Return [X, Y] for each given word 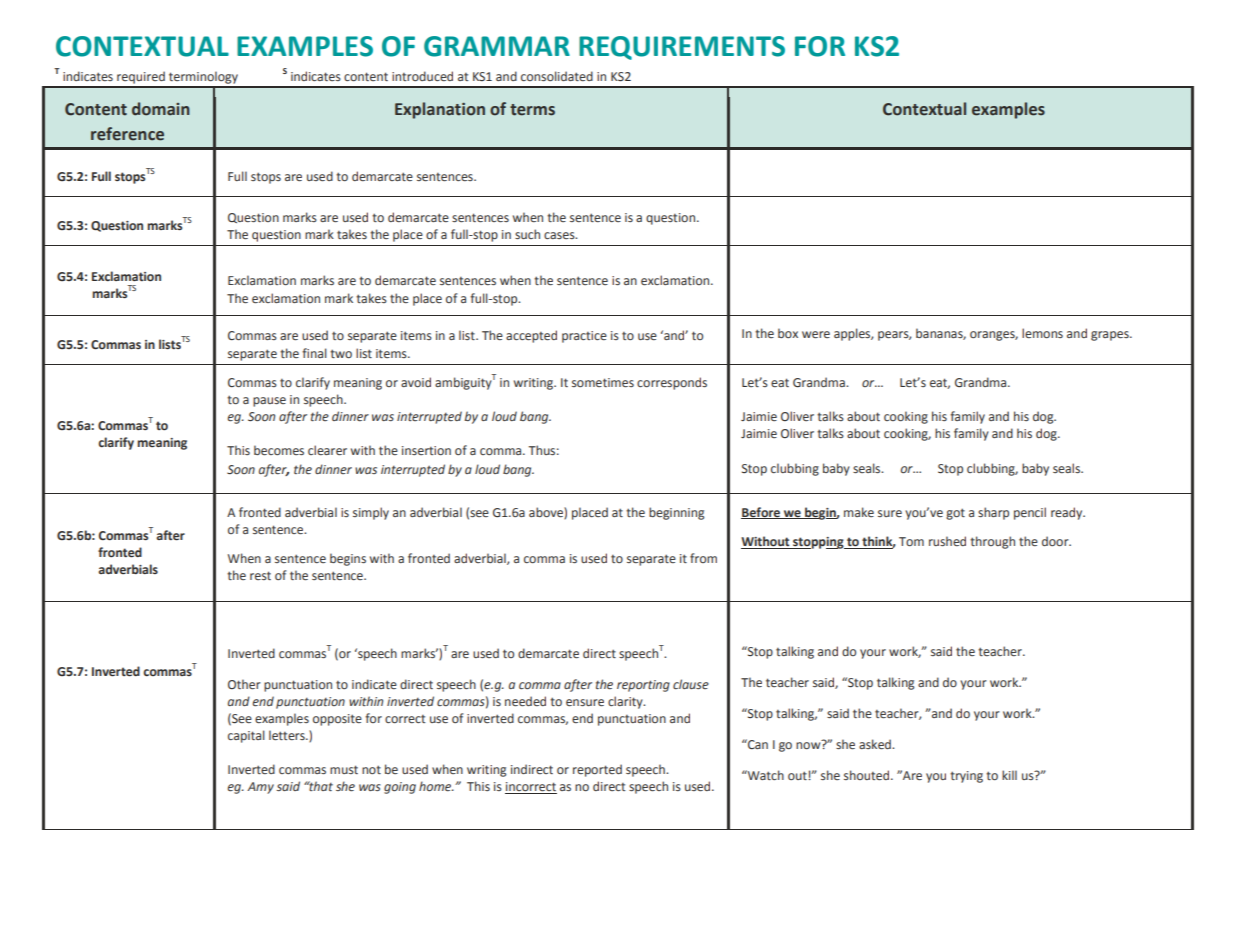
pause [269, 402]
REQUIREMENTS [682, 48]
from [703, 558]
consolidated [557, 76]
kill [1009, 775]
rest [260, 575]
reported [597, 770]
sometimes [603, 382]
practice [584, 337]
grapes [1111, 336]
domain [161, 109]
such [527, 234]
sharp [993, 513]
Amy [260, 788]
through [992, 542]
